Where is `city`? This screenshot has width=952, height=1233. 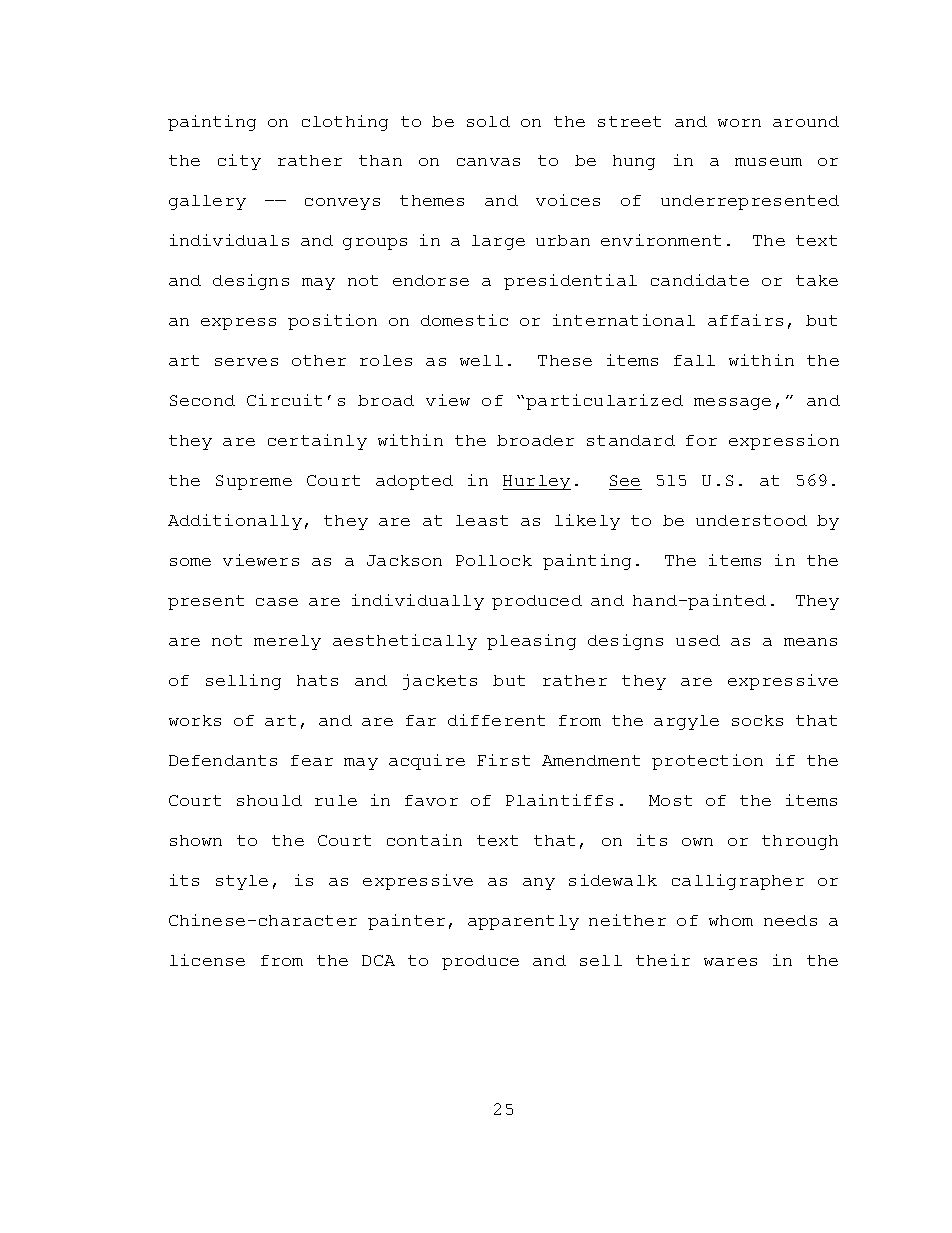 city is located at coordinates (239, 162).
